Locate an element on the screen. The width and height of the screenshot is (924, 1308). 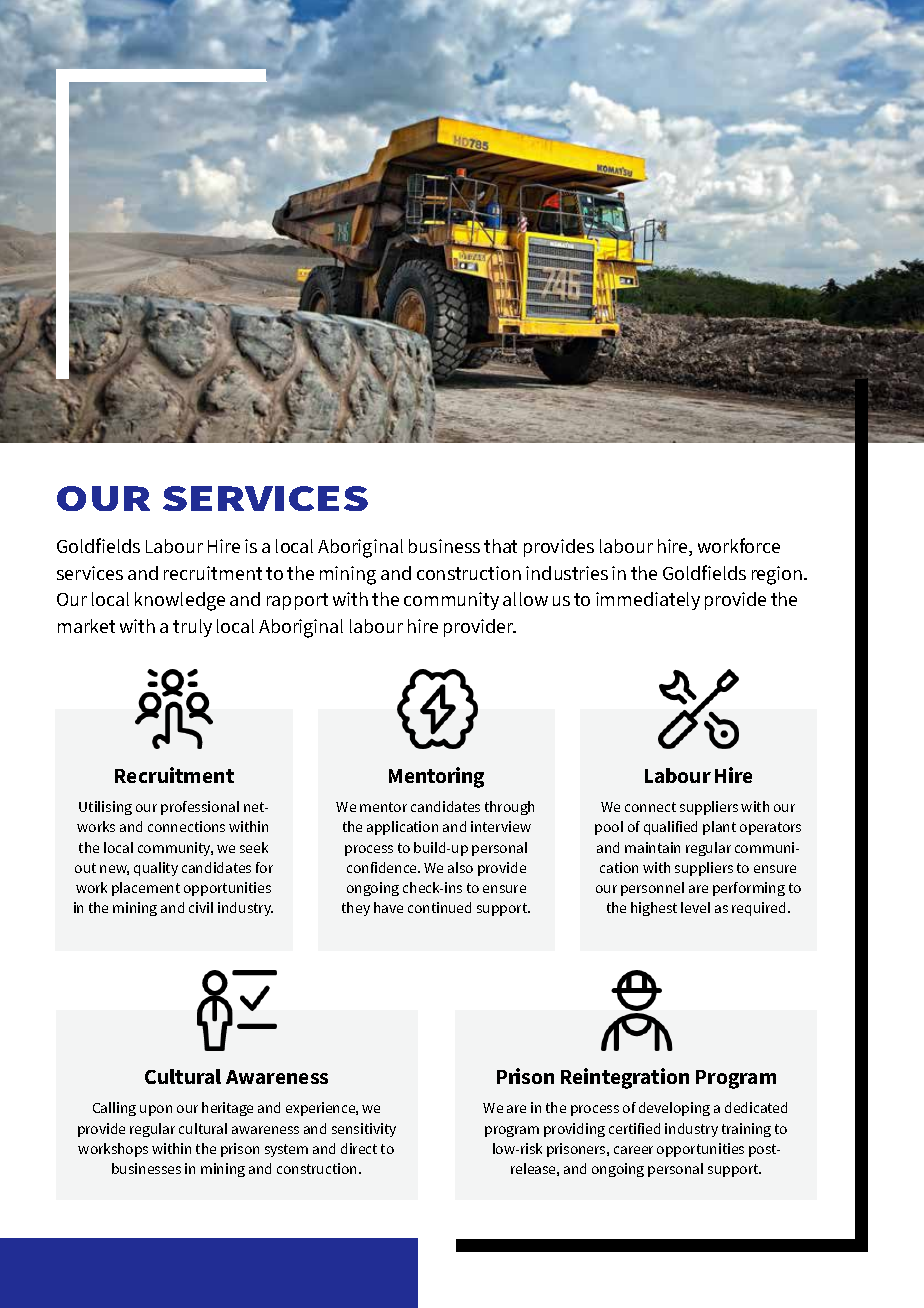
that is located at coordinates (500, 546).
